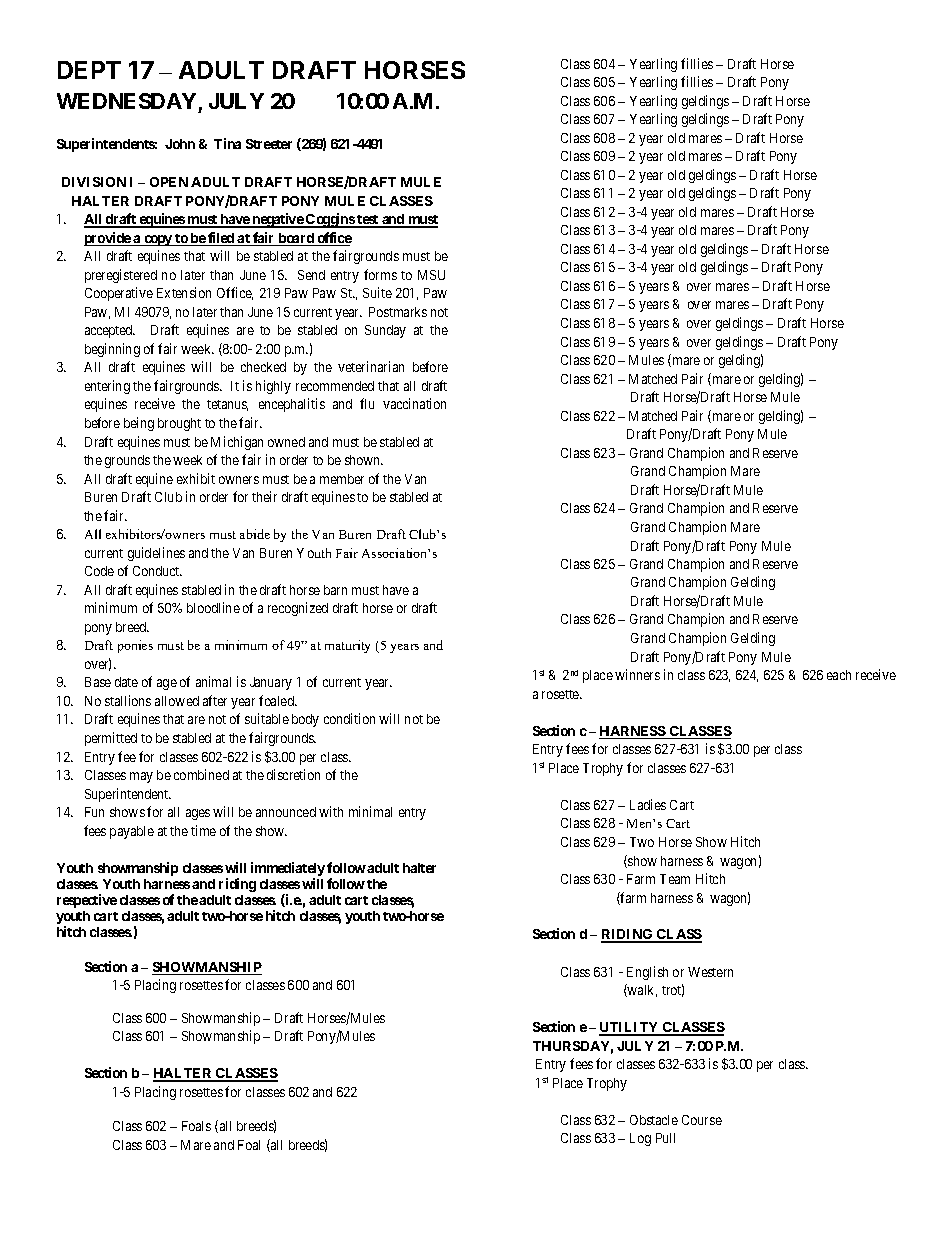 This screenshot has width=952, height=1233. What do you see at coordinates (180, 144) in the screenshot?
I see `John` at bounding box center [180, 144].
